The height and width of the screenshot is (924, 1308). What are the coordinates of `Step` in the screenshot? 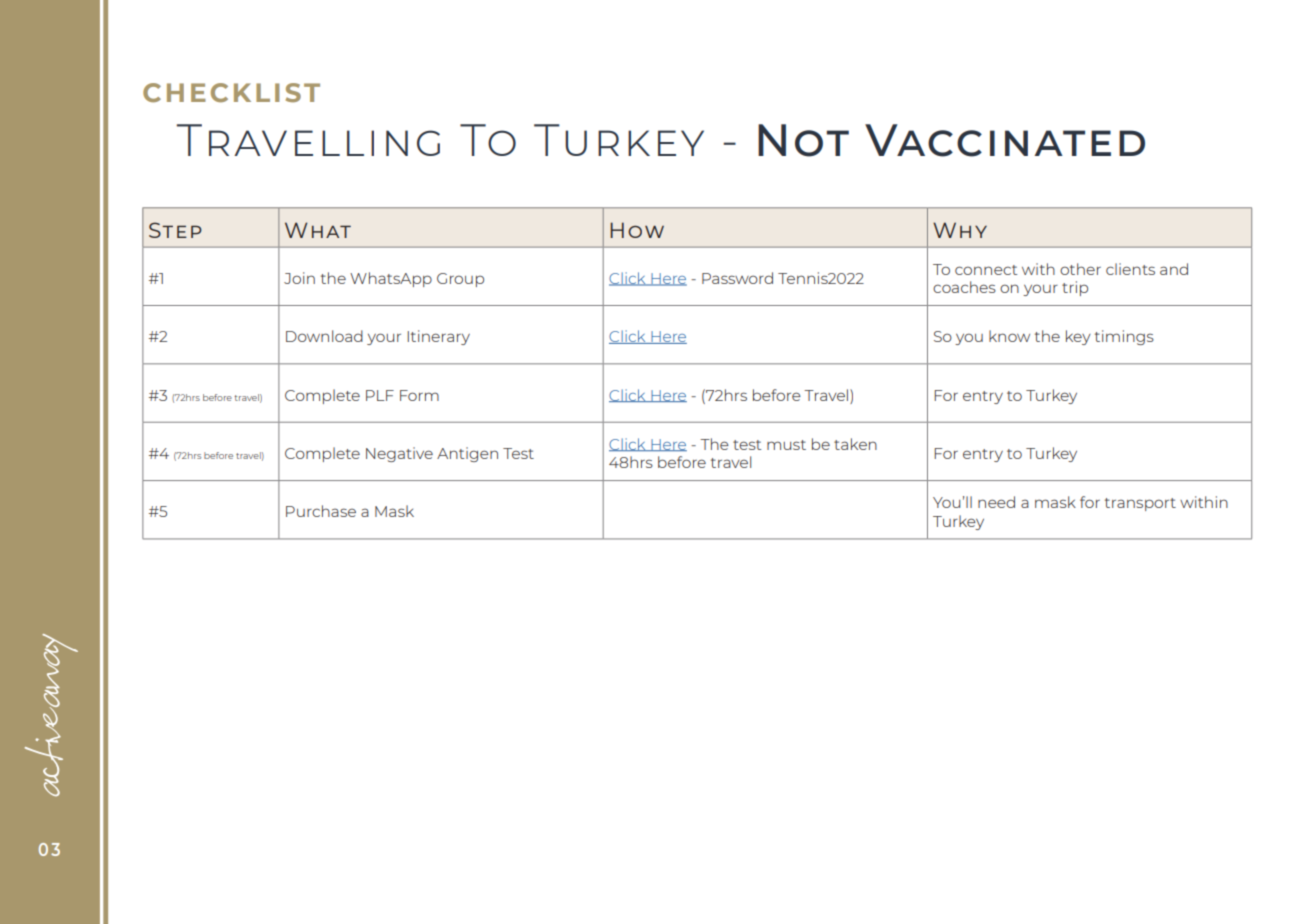 It's located at (175, 230).
